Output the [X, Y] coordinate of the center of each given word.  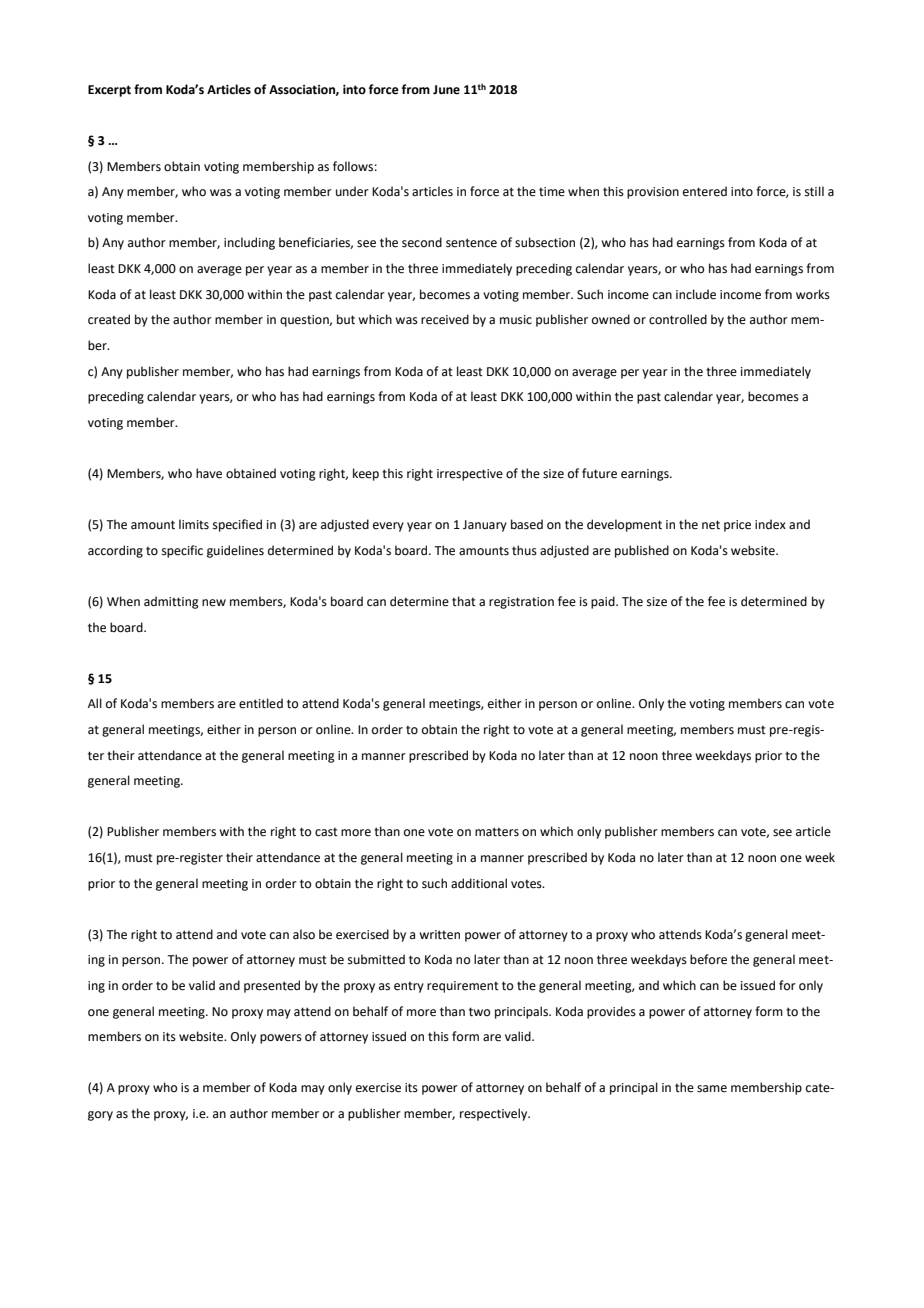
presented [272, 986]
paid [604, 602]
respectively [495, 1114]
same [712, 1089]
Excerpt [109, 91]
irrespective [470, 475]
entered [705, 191]
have [209, 473]
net [711, 525]
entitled [261, 703]
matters [497, 832]
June [446, 90]
